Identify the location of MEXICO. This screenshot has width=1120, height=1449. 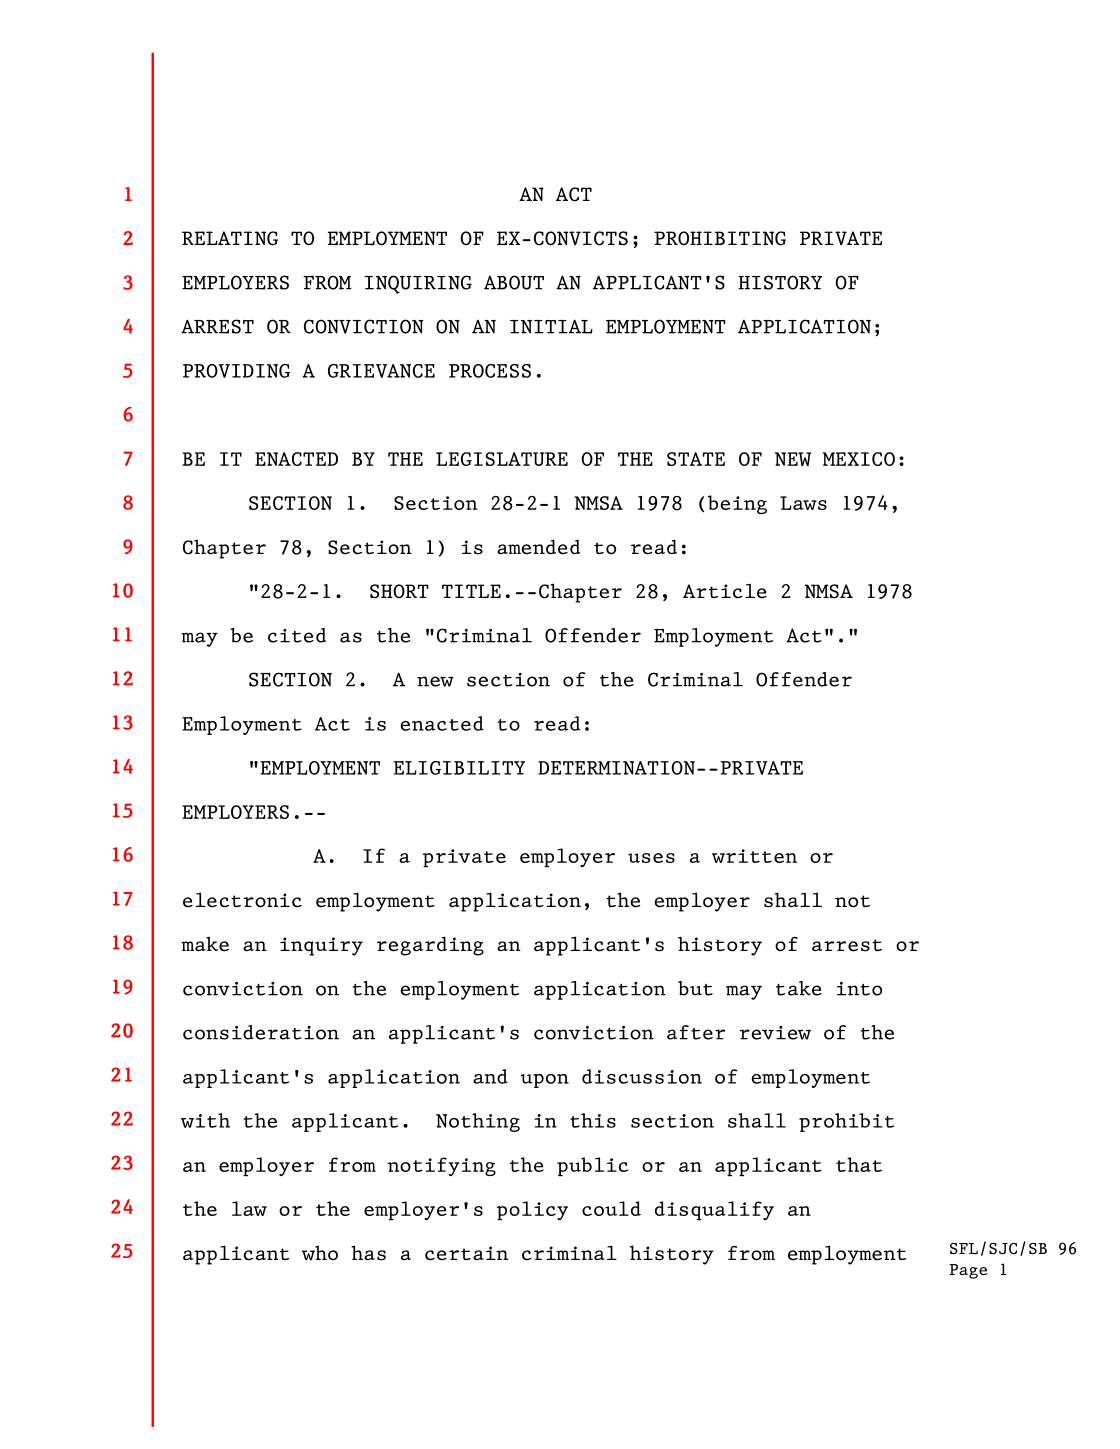
(859, 459).
